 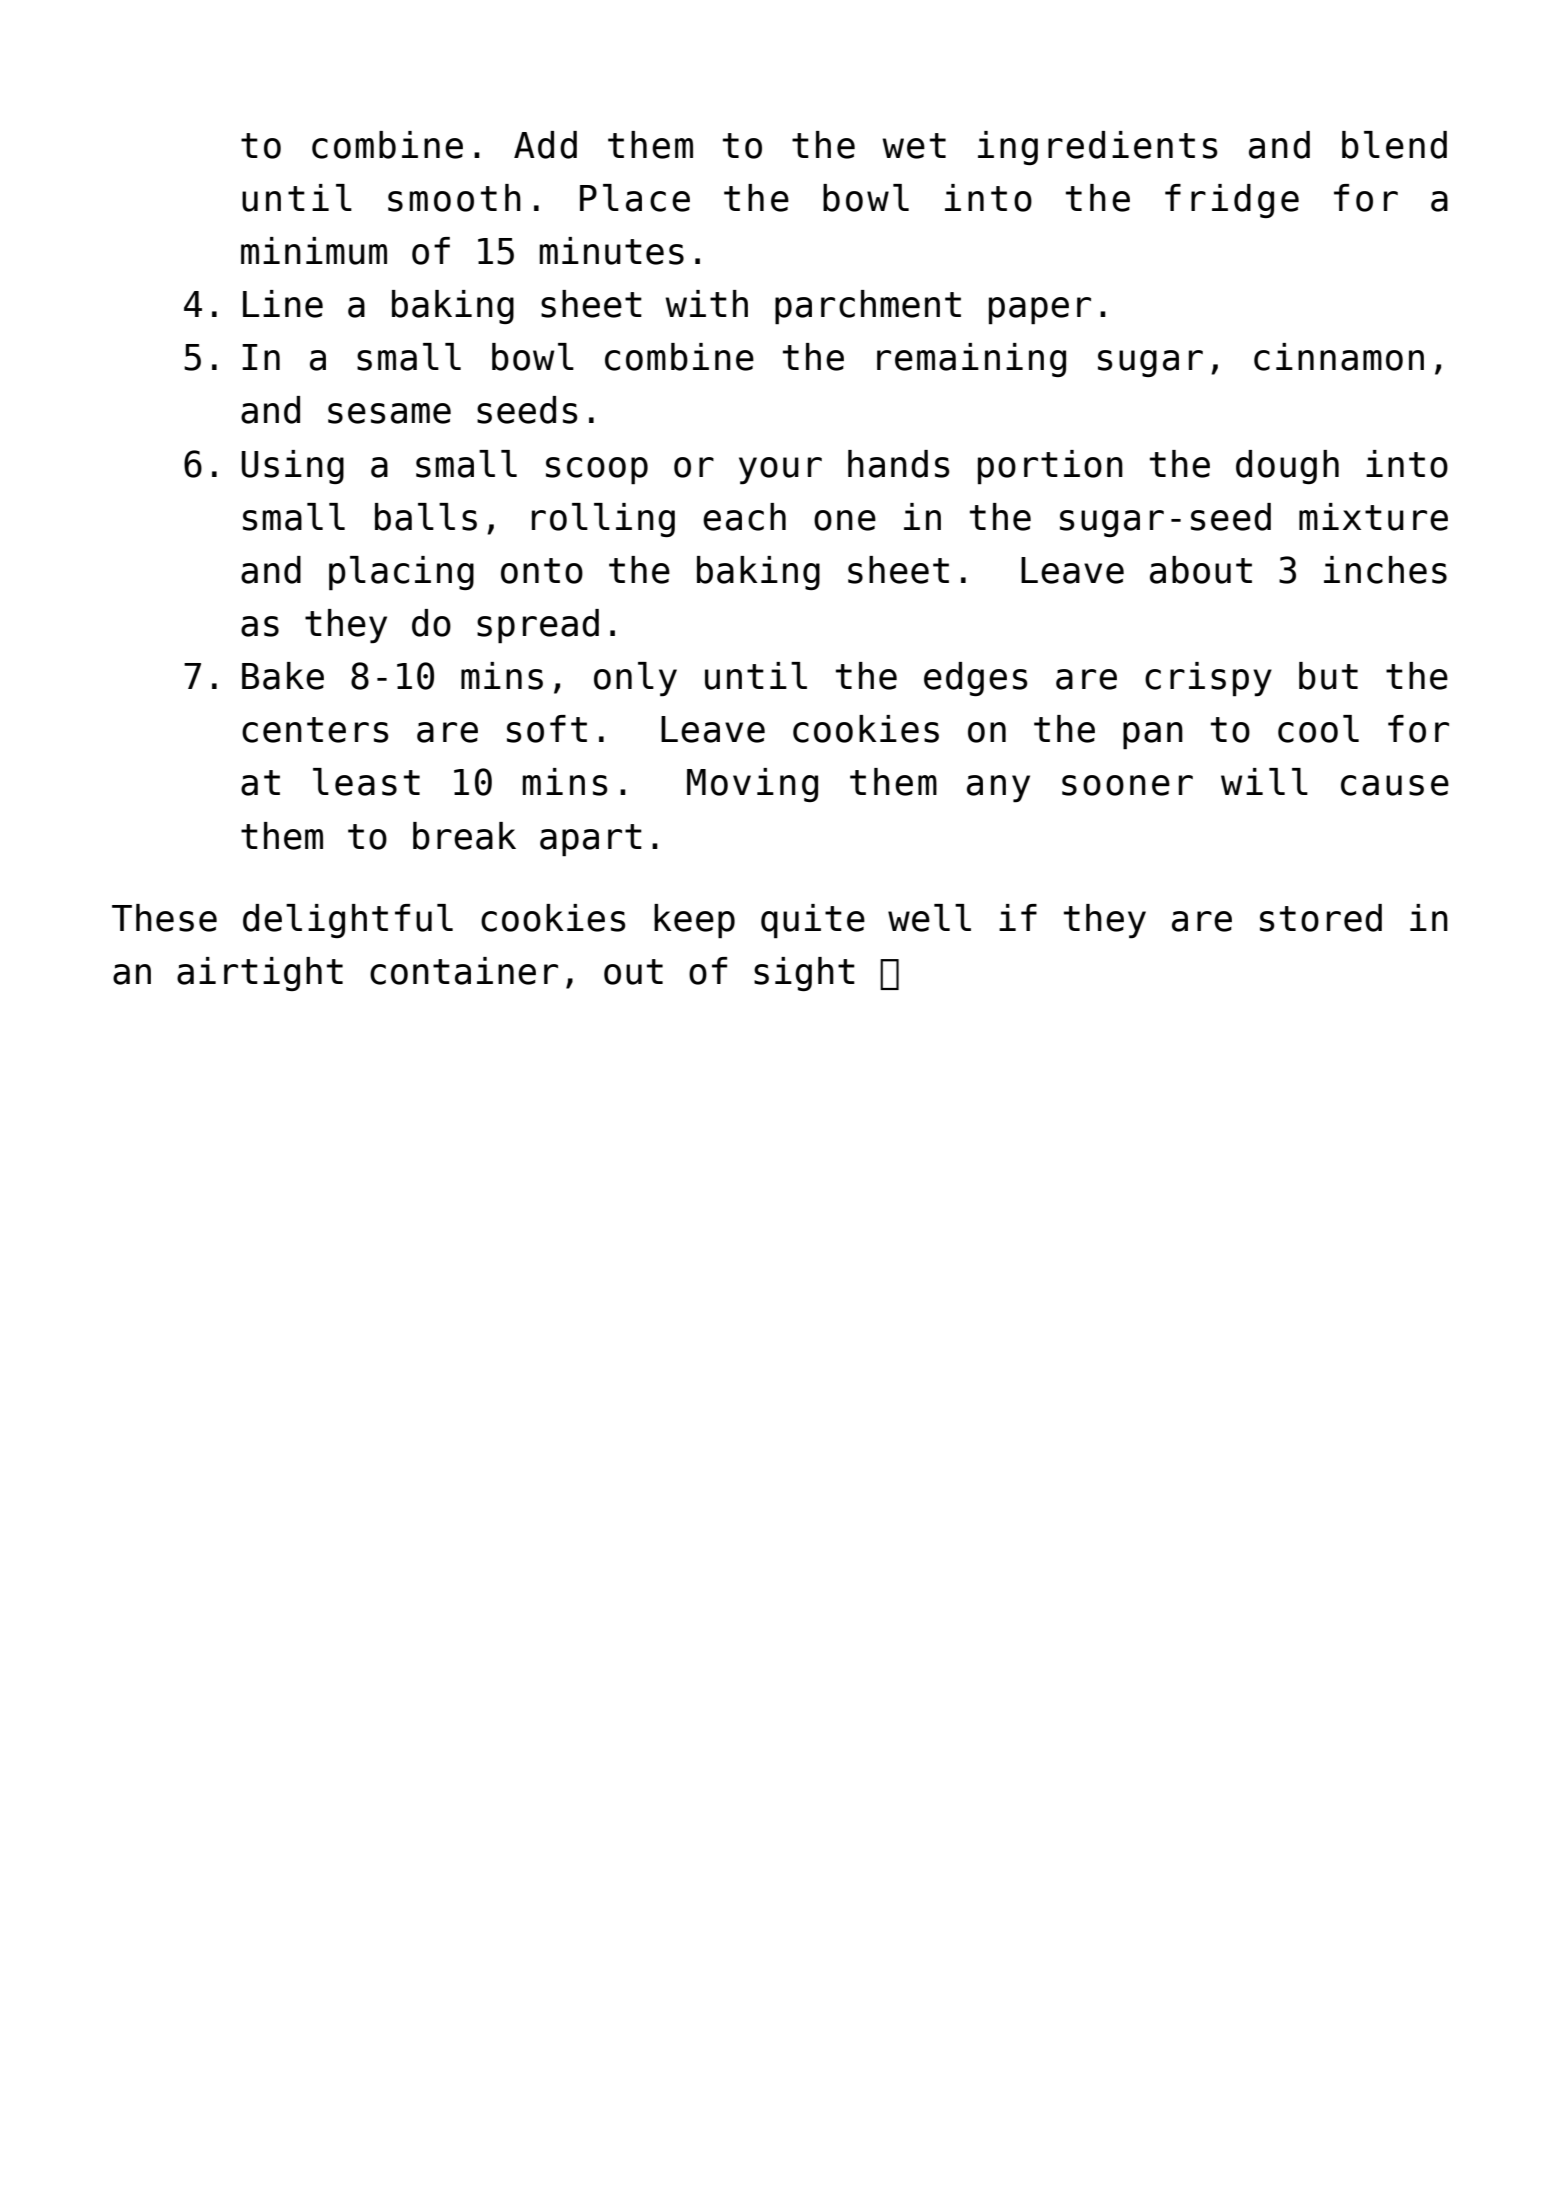 I want to click on placing, so click(x=401, y=573).
